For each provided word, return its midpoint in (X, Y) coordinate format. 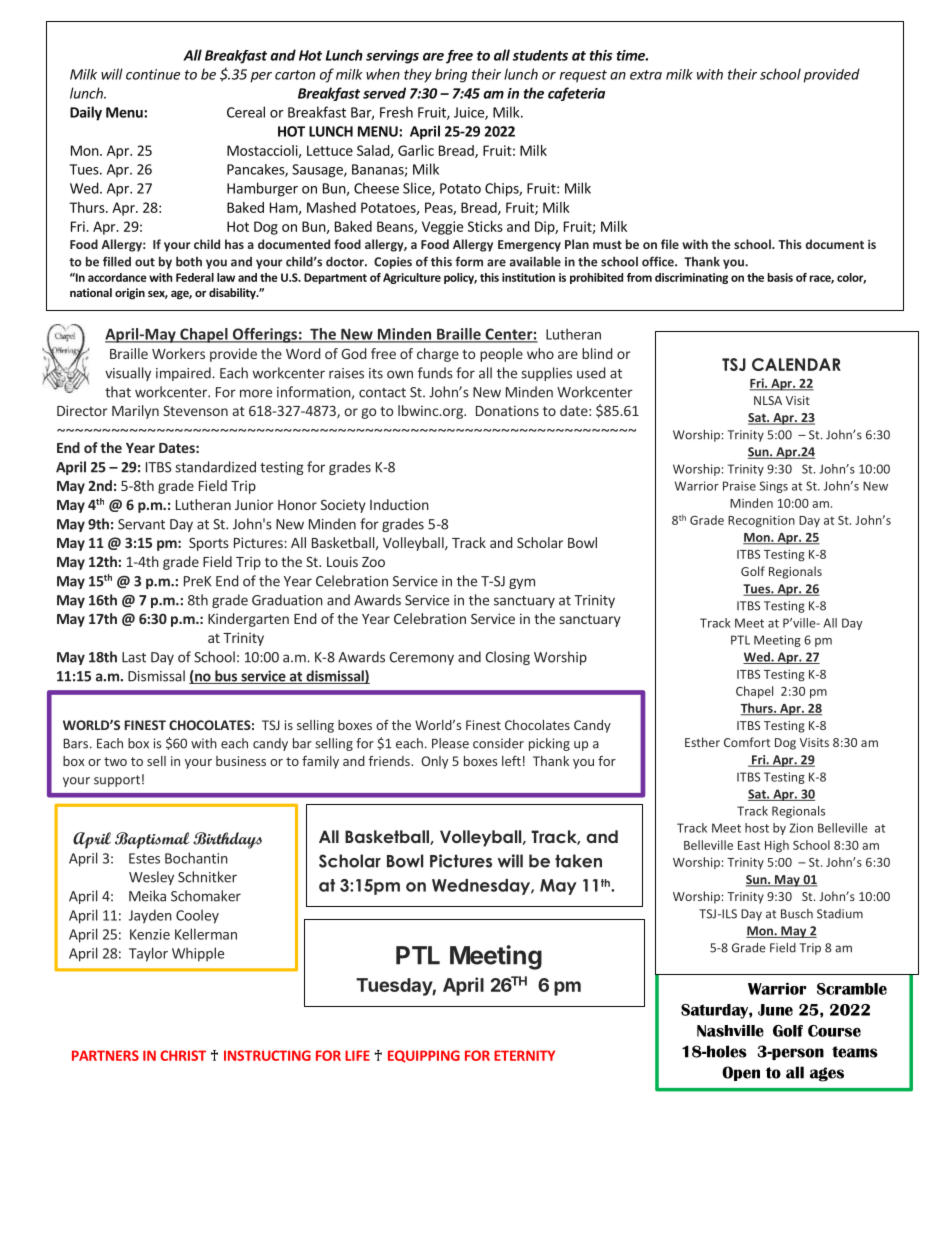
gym (522, 583)
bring (451, 75)
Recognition (761, 522)
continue (153, 74)
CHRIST (183, 1055)
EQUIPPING (424, 1056)
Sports (209, 544)
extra (646, 75)
